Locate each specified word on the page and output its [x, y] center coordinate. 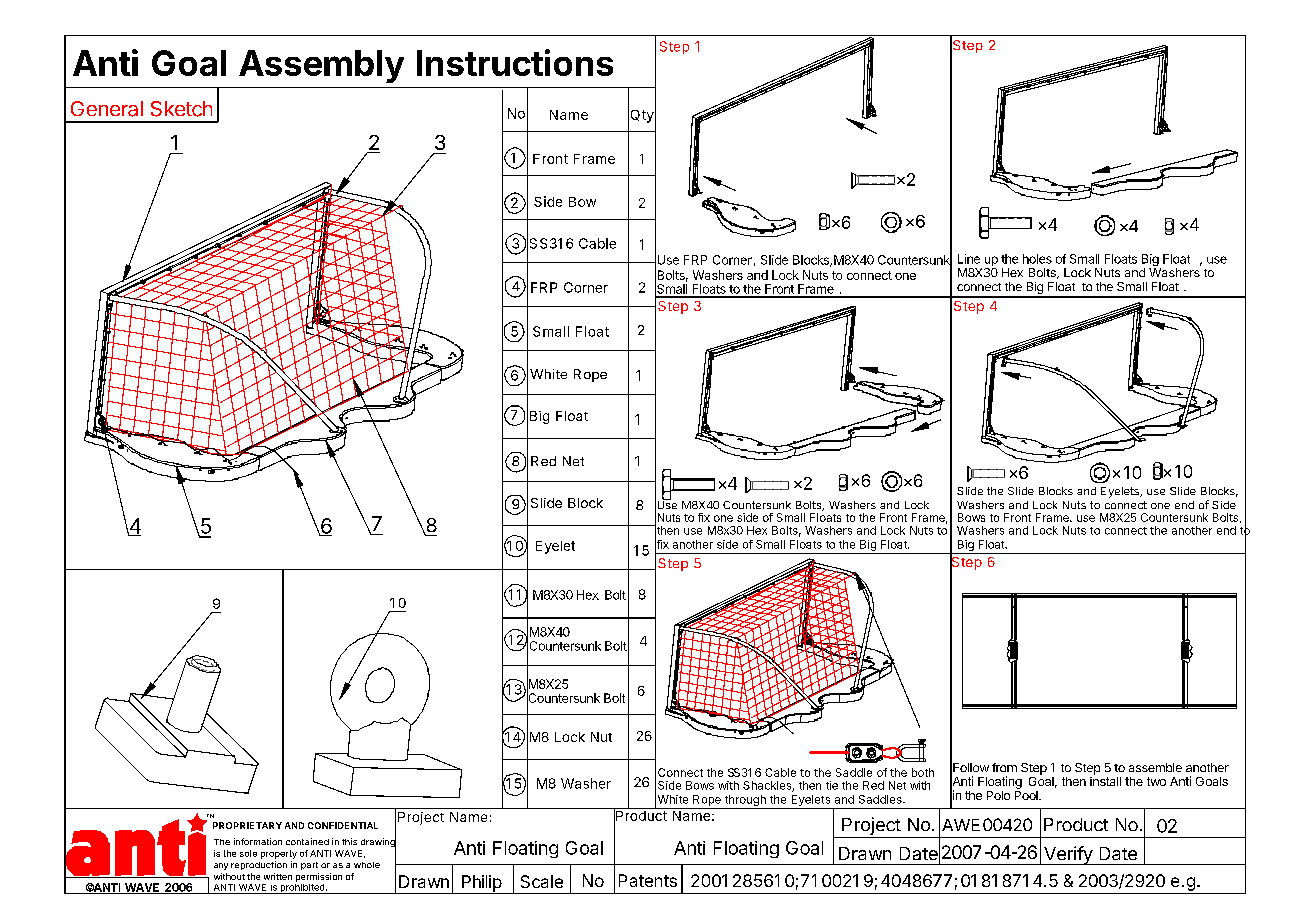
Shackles [768, 786]
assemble [1155, 767]
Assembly [321, 66]
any [221, 866]
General [107, 109]
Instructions [515, 62]
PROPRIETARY [247, 825]
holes [1037, 259]
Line [969, 259]
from [1004, 767]
